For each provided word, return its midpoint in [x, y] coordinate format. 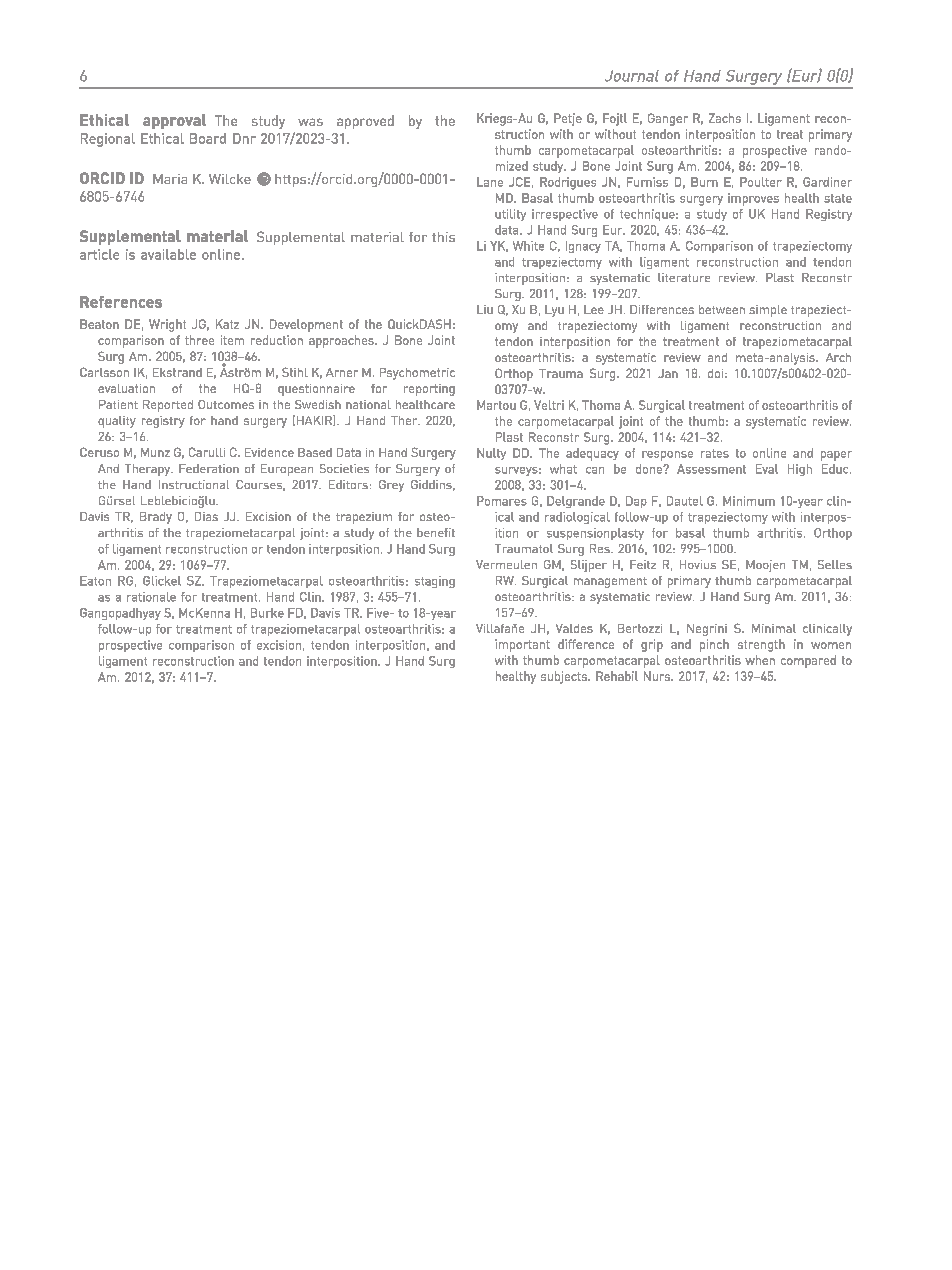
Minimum [749, 501]
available [168, 254]
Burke [267, 613]
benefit [436, 532]
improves [753, 199]
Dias [206, 516]
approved [365, 122]
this [443, 237]
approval [174, 121]
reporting [429, 390]
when [760, 660]
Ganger [668, 119]
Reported [168, 406]
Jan [668, 373]
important [522, 645]
